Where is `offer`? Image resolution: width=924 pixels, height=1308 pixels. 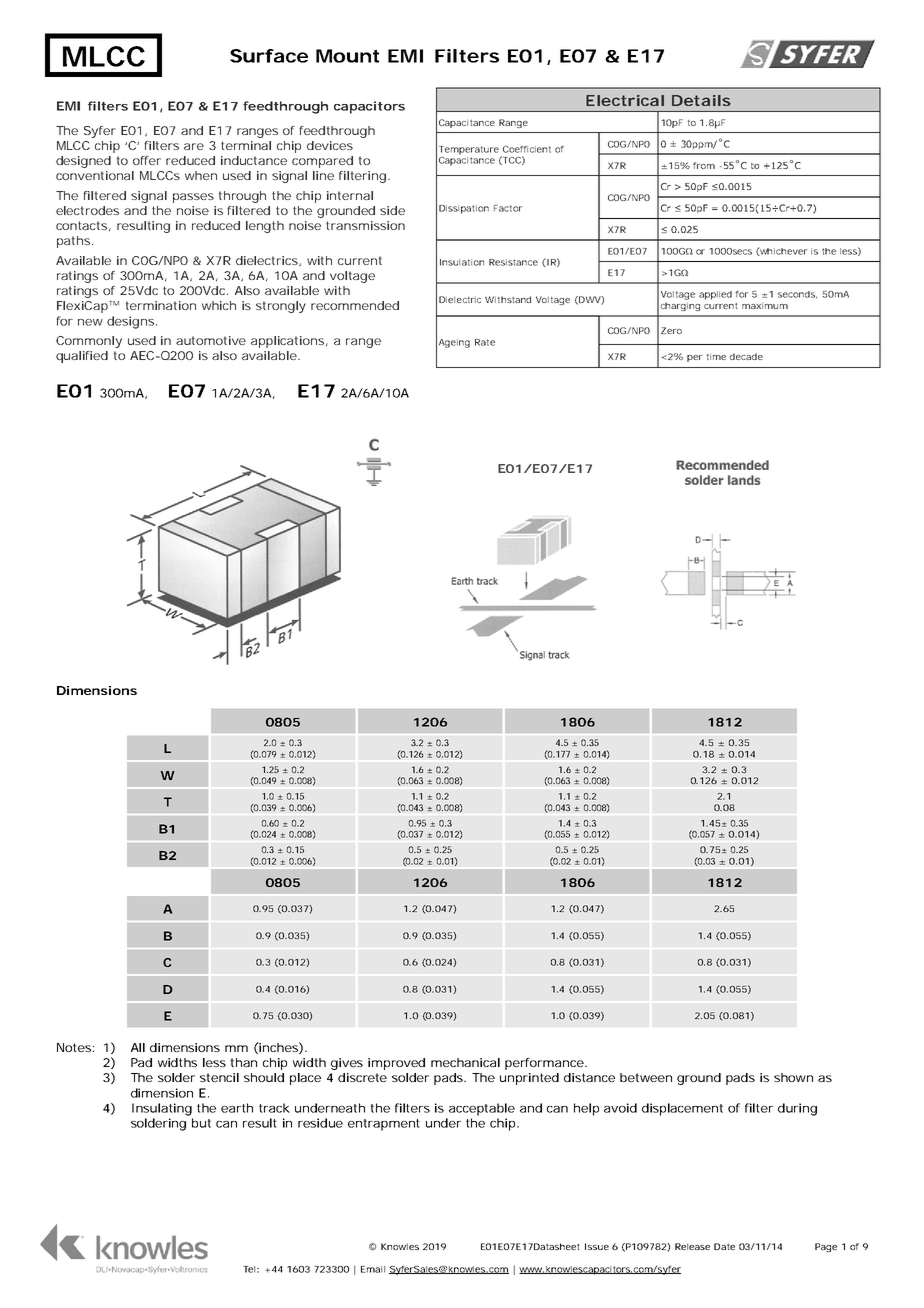 offer is located at coordinates (147, 160).
